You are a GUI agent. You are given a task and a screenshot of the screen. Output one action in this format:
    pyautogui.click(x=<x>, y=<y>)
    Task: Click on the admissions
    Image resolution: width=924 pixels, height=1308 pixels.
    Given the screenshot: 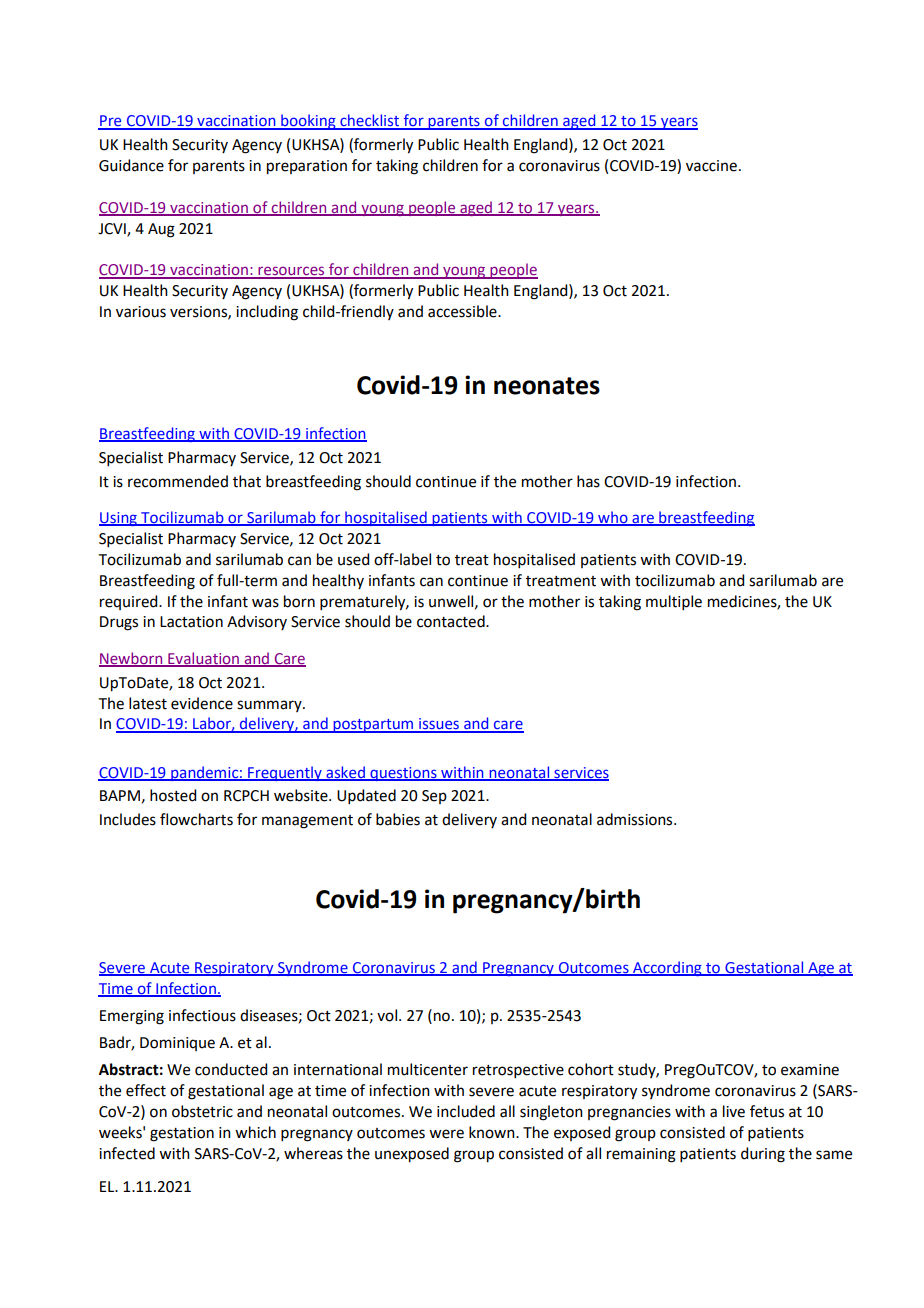 What is the action you would take?
    pyautogui.click(x=636, y=819)
